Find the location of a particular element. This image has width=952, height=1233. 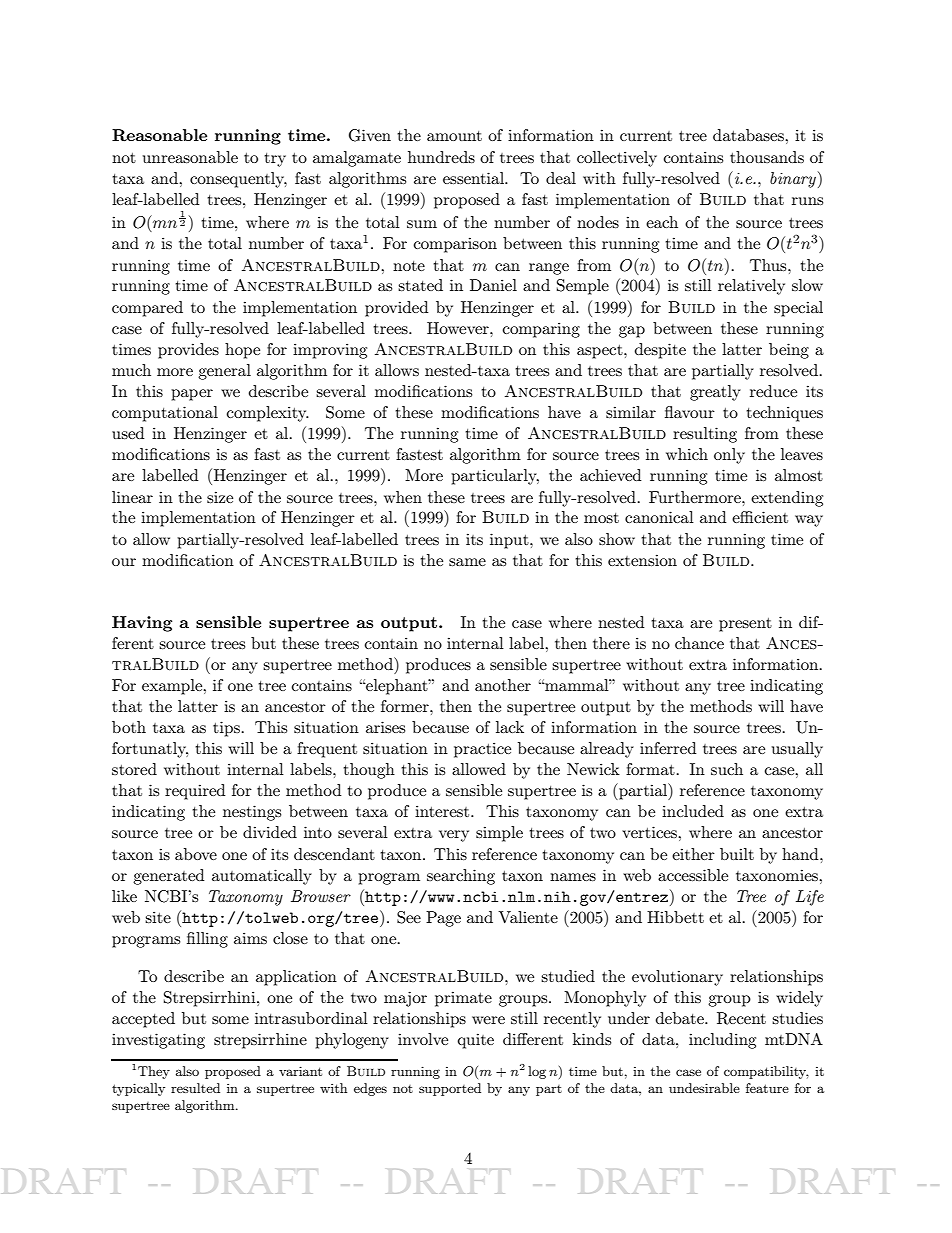

including is located at coordinates (722, 1041).
